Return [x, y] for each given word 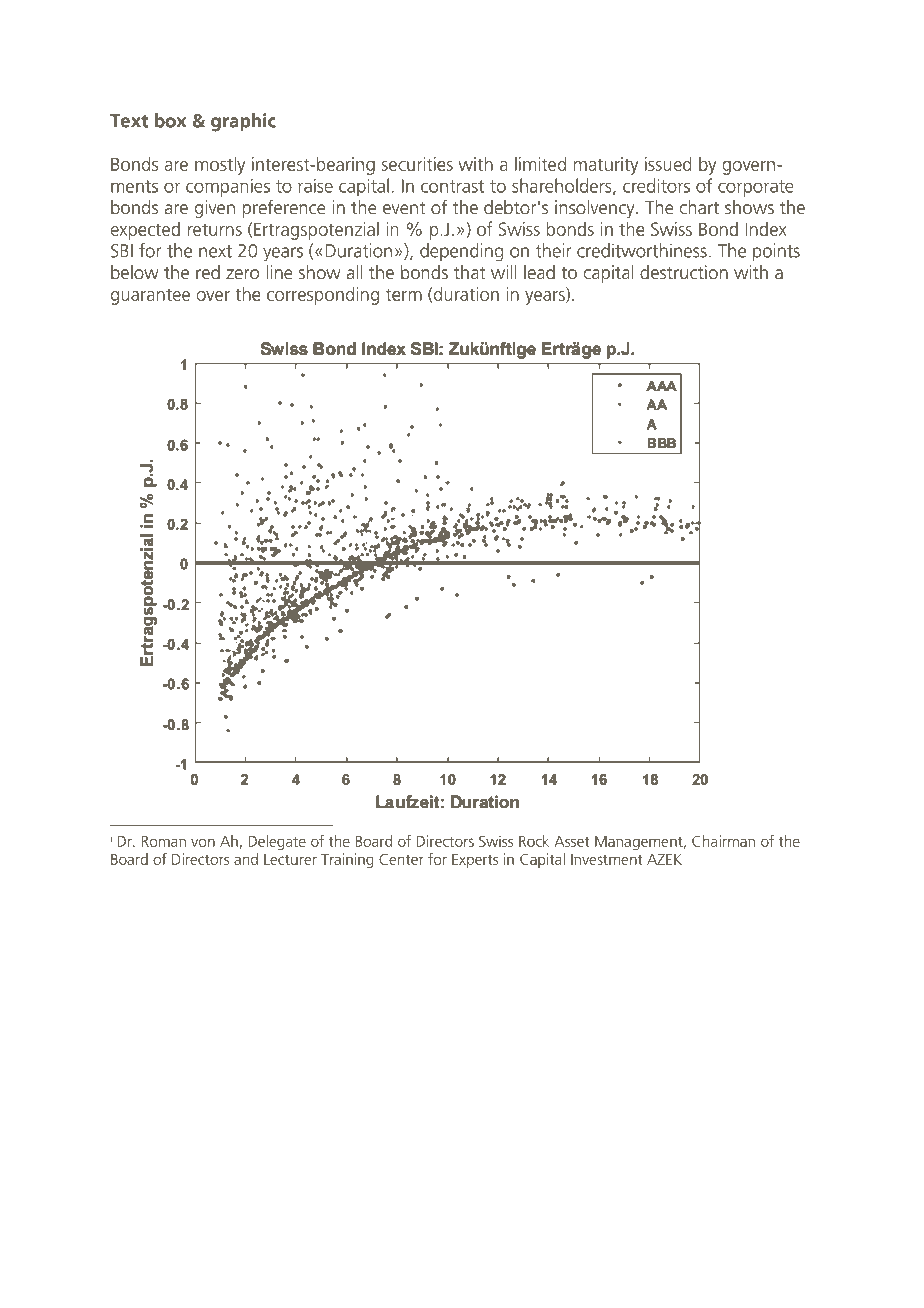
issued [668, 163]
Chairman [723, 841]
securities [417, 164]
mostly [220, 165]
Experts [475, 861]
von [203, 842]
